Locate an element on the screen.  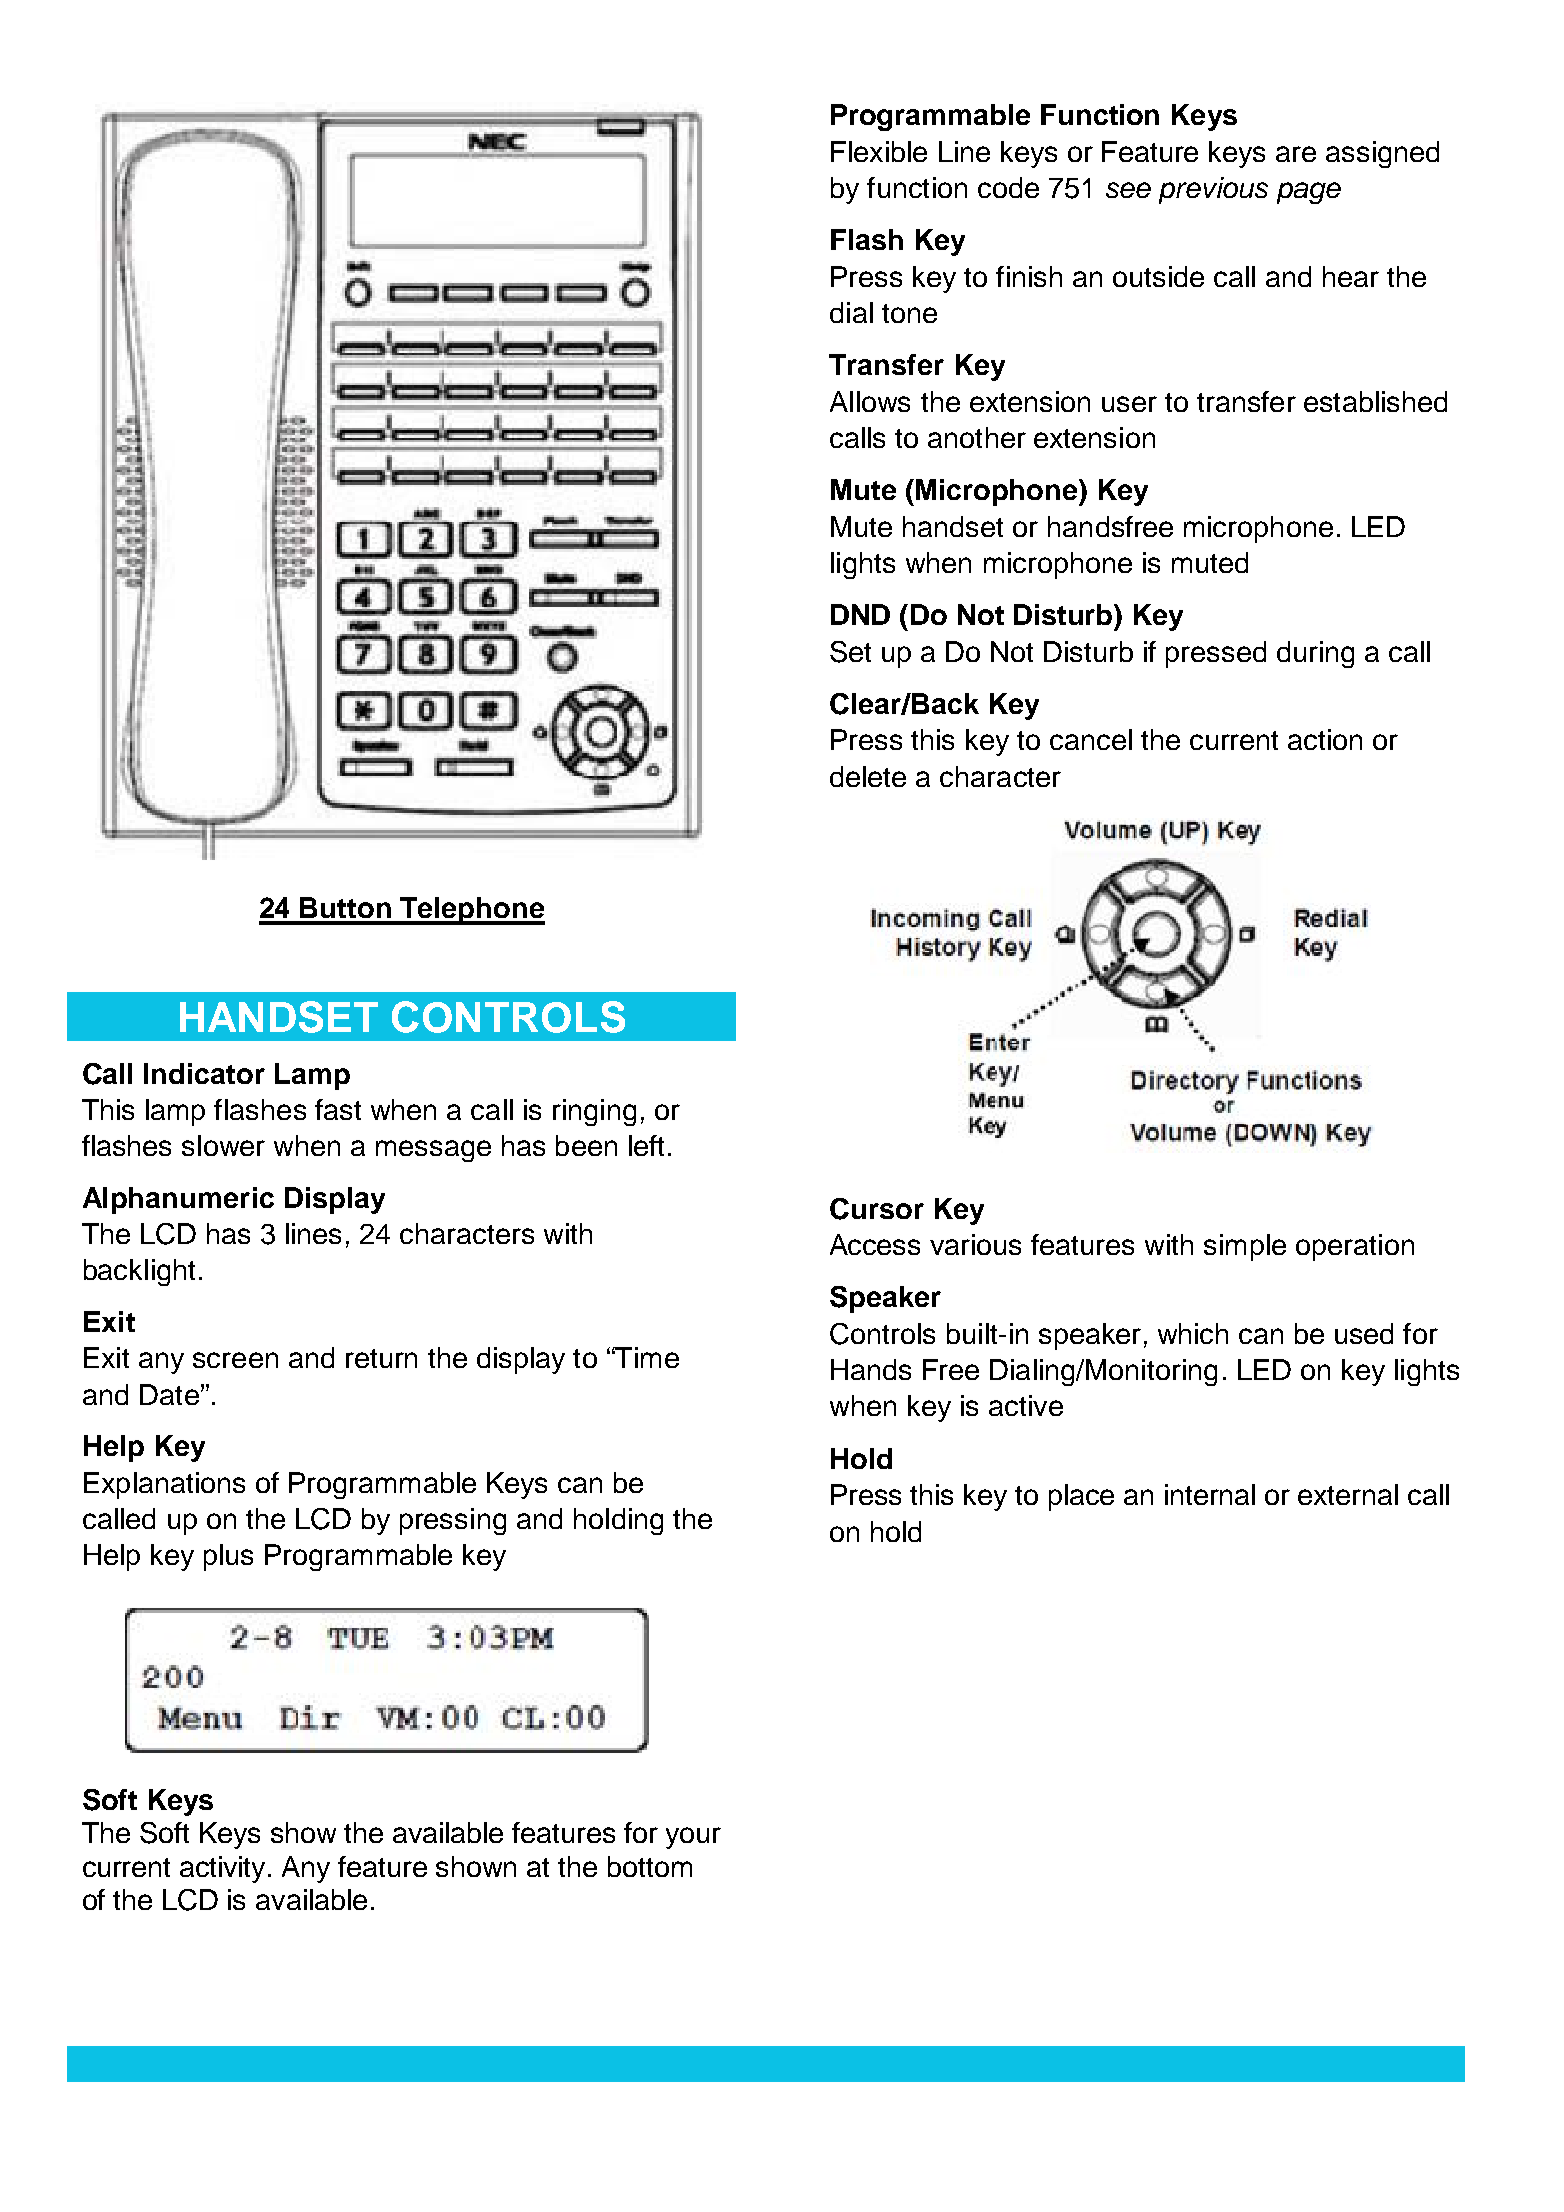
Flexible is located at coordinates (879, 151).
